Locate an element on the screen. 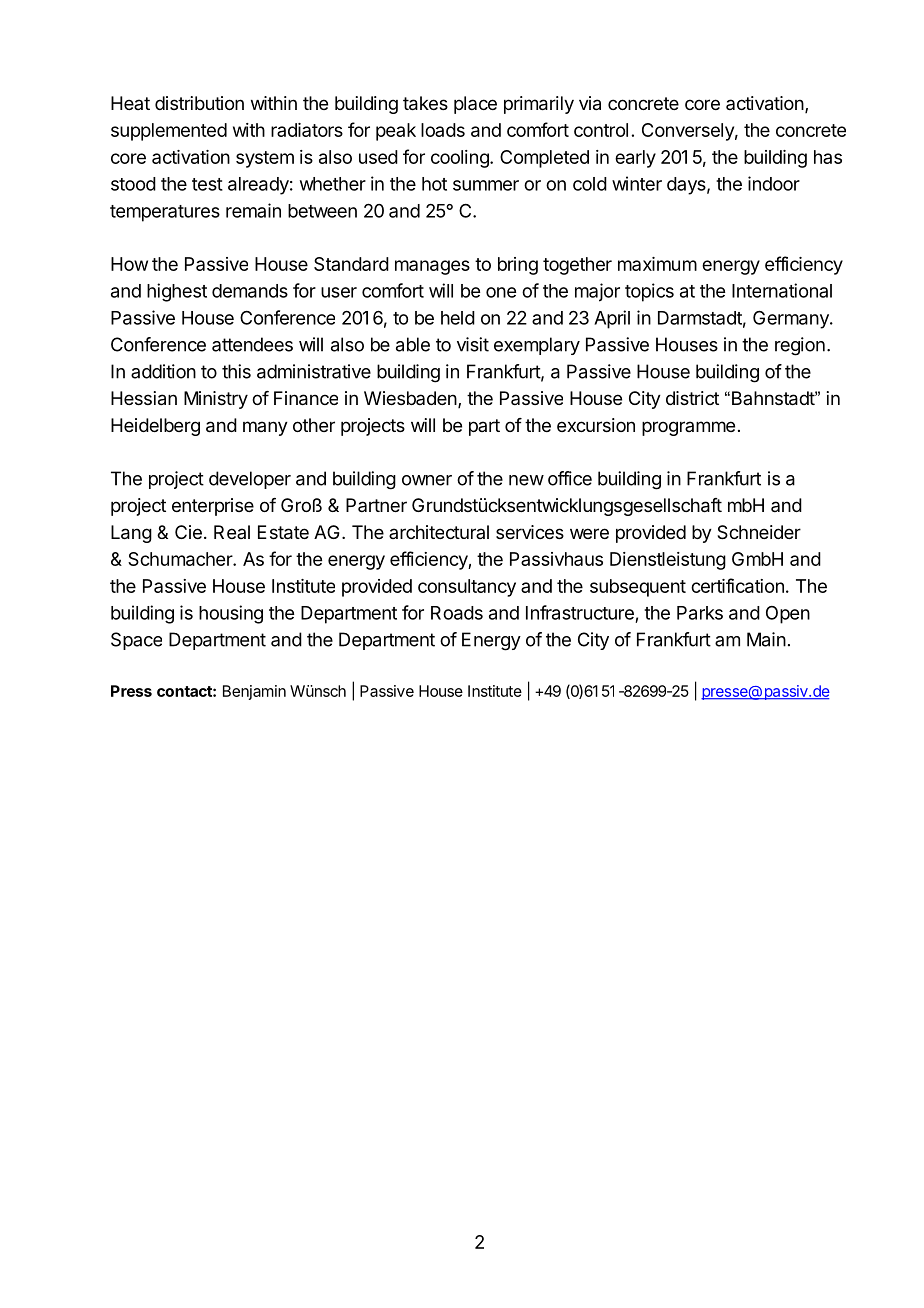 This screenshot has width=924, height=1308. has is located at coordinates (828, 157).
